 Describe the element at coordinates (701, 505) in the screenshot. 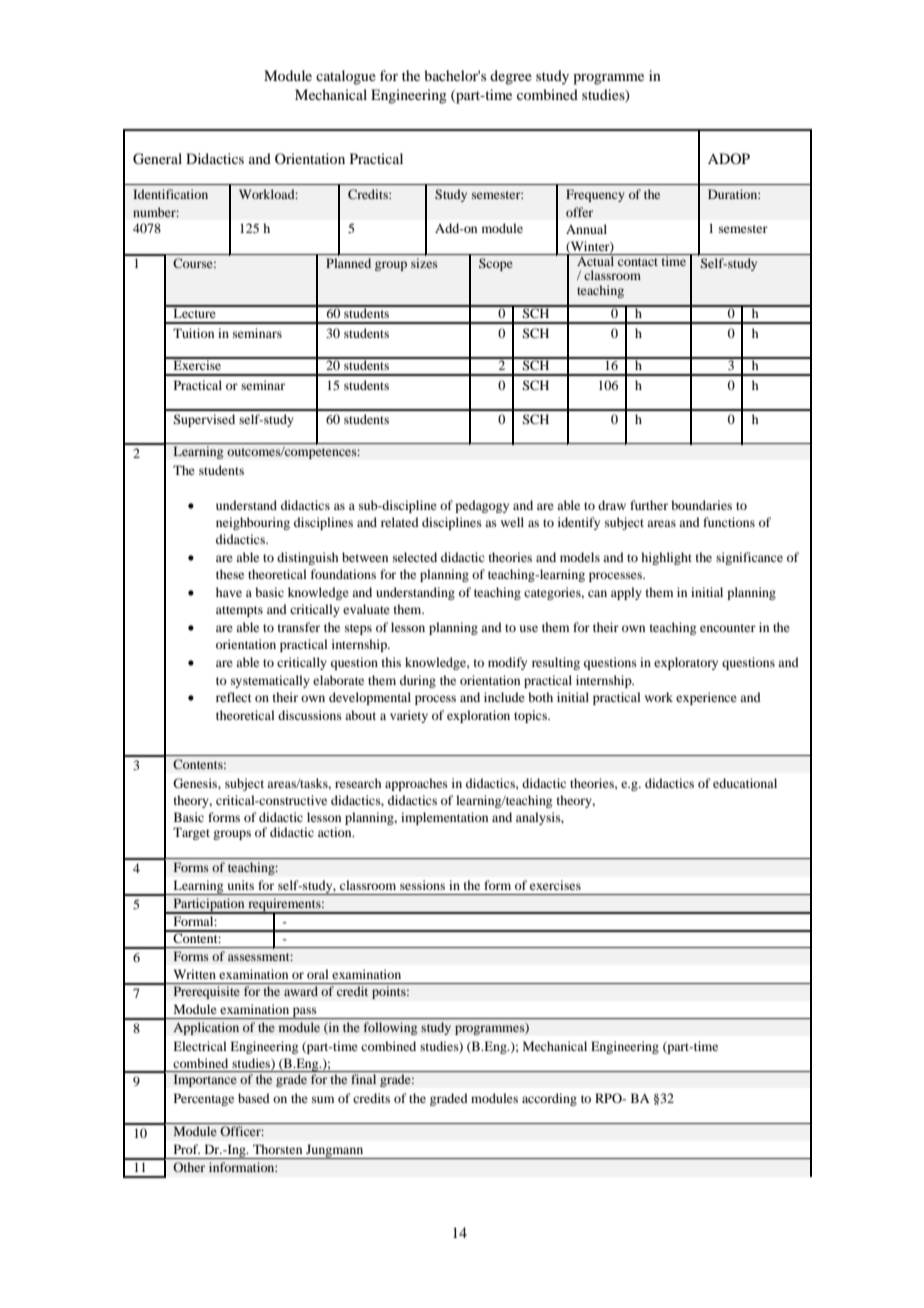

I see `boundaries` at that location.
